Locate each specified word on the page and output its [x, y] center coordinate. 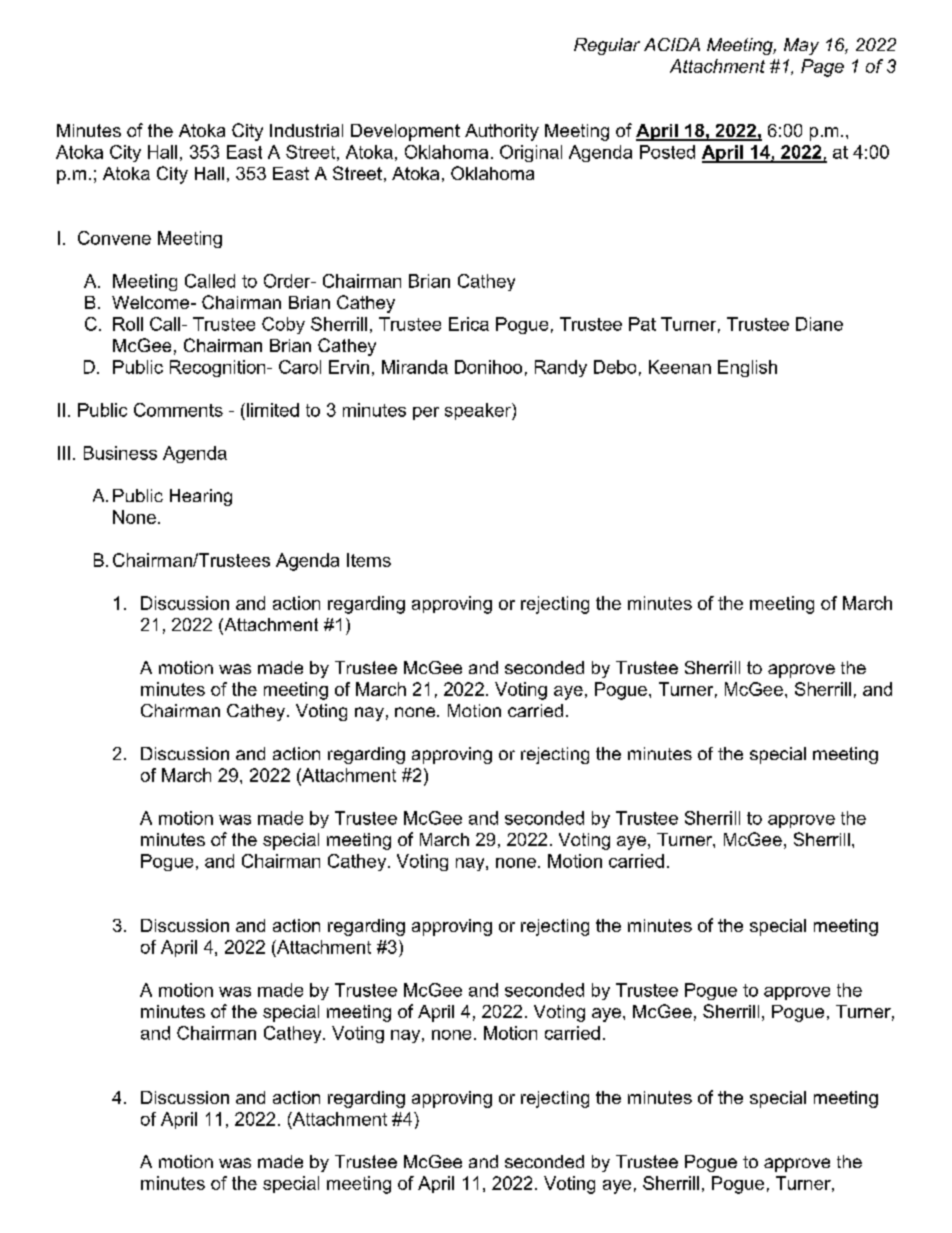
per [426, 413]
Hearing [201, 497]
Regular [607, 46]
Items [369, 560]
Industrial [306, 130]
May [801, 46]
